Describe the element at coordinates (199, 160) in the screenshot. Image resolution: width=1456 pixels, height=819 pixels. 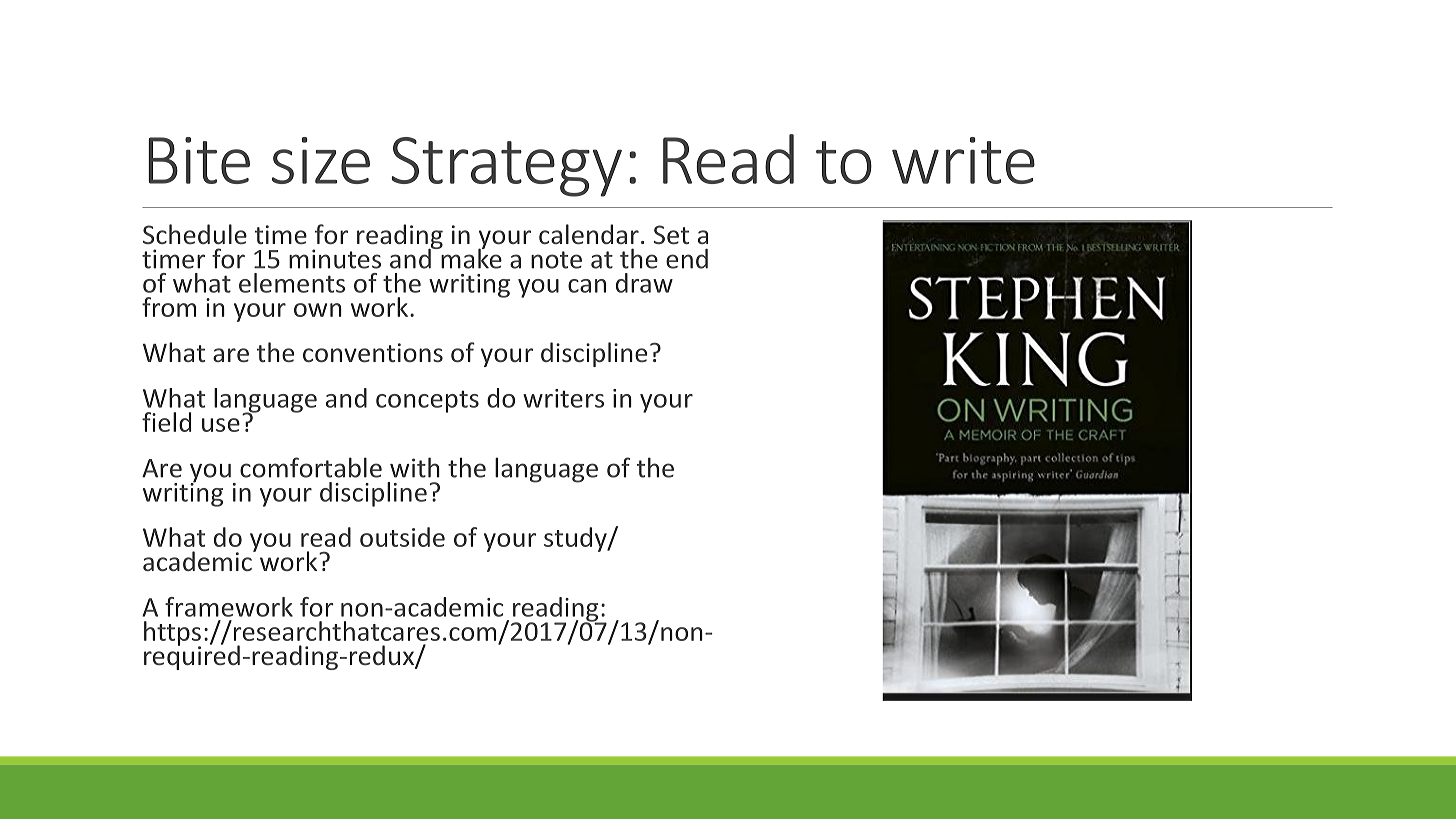
I see `Bite` at that location.
